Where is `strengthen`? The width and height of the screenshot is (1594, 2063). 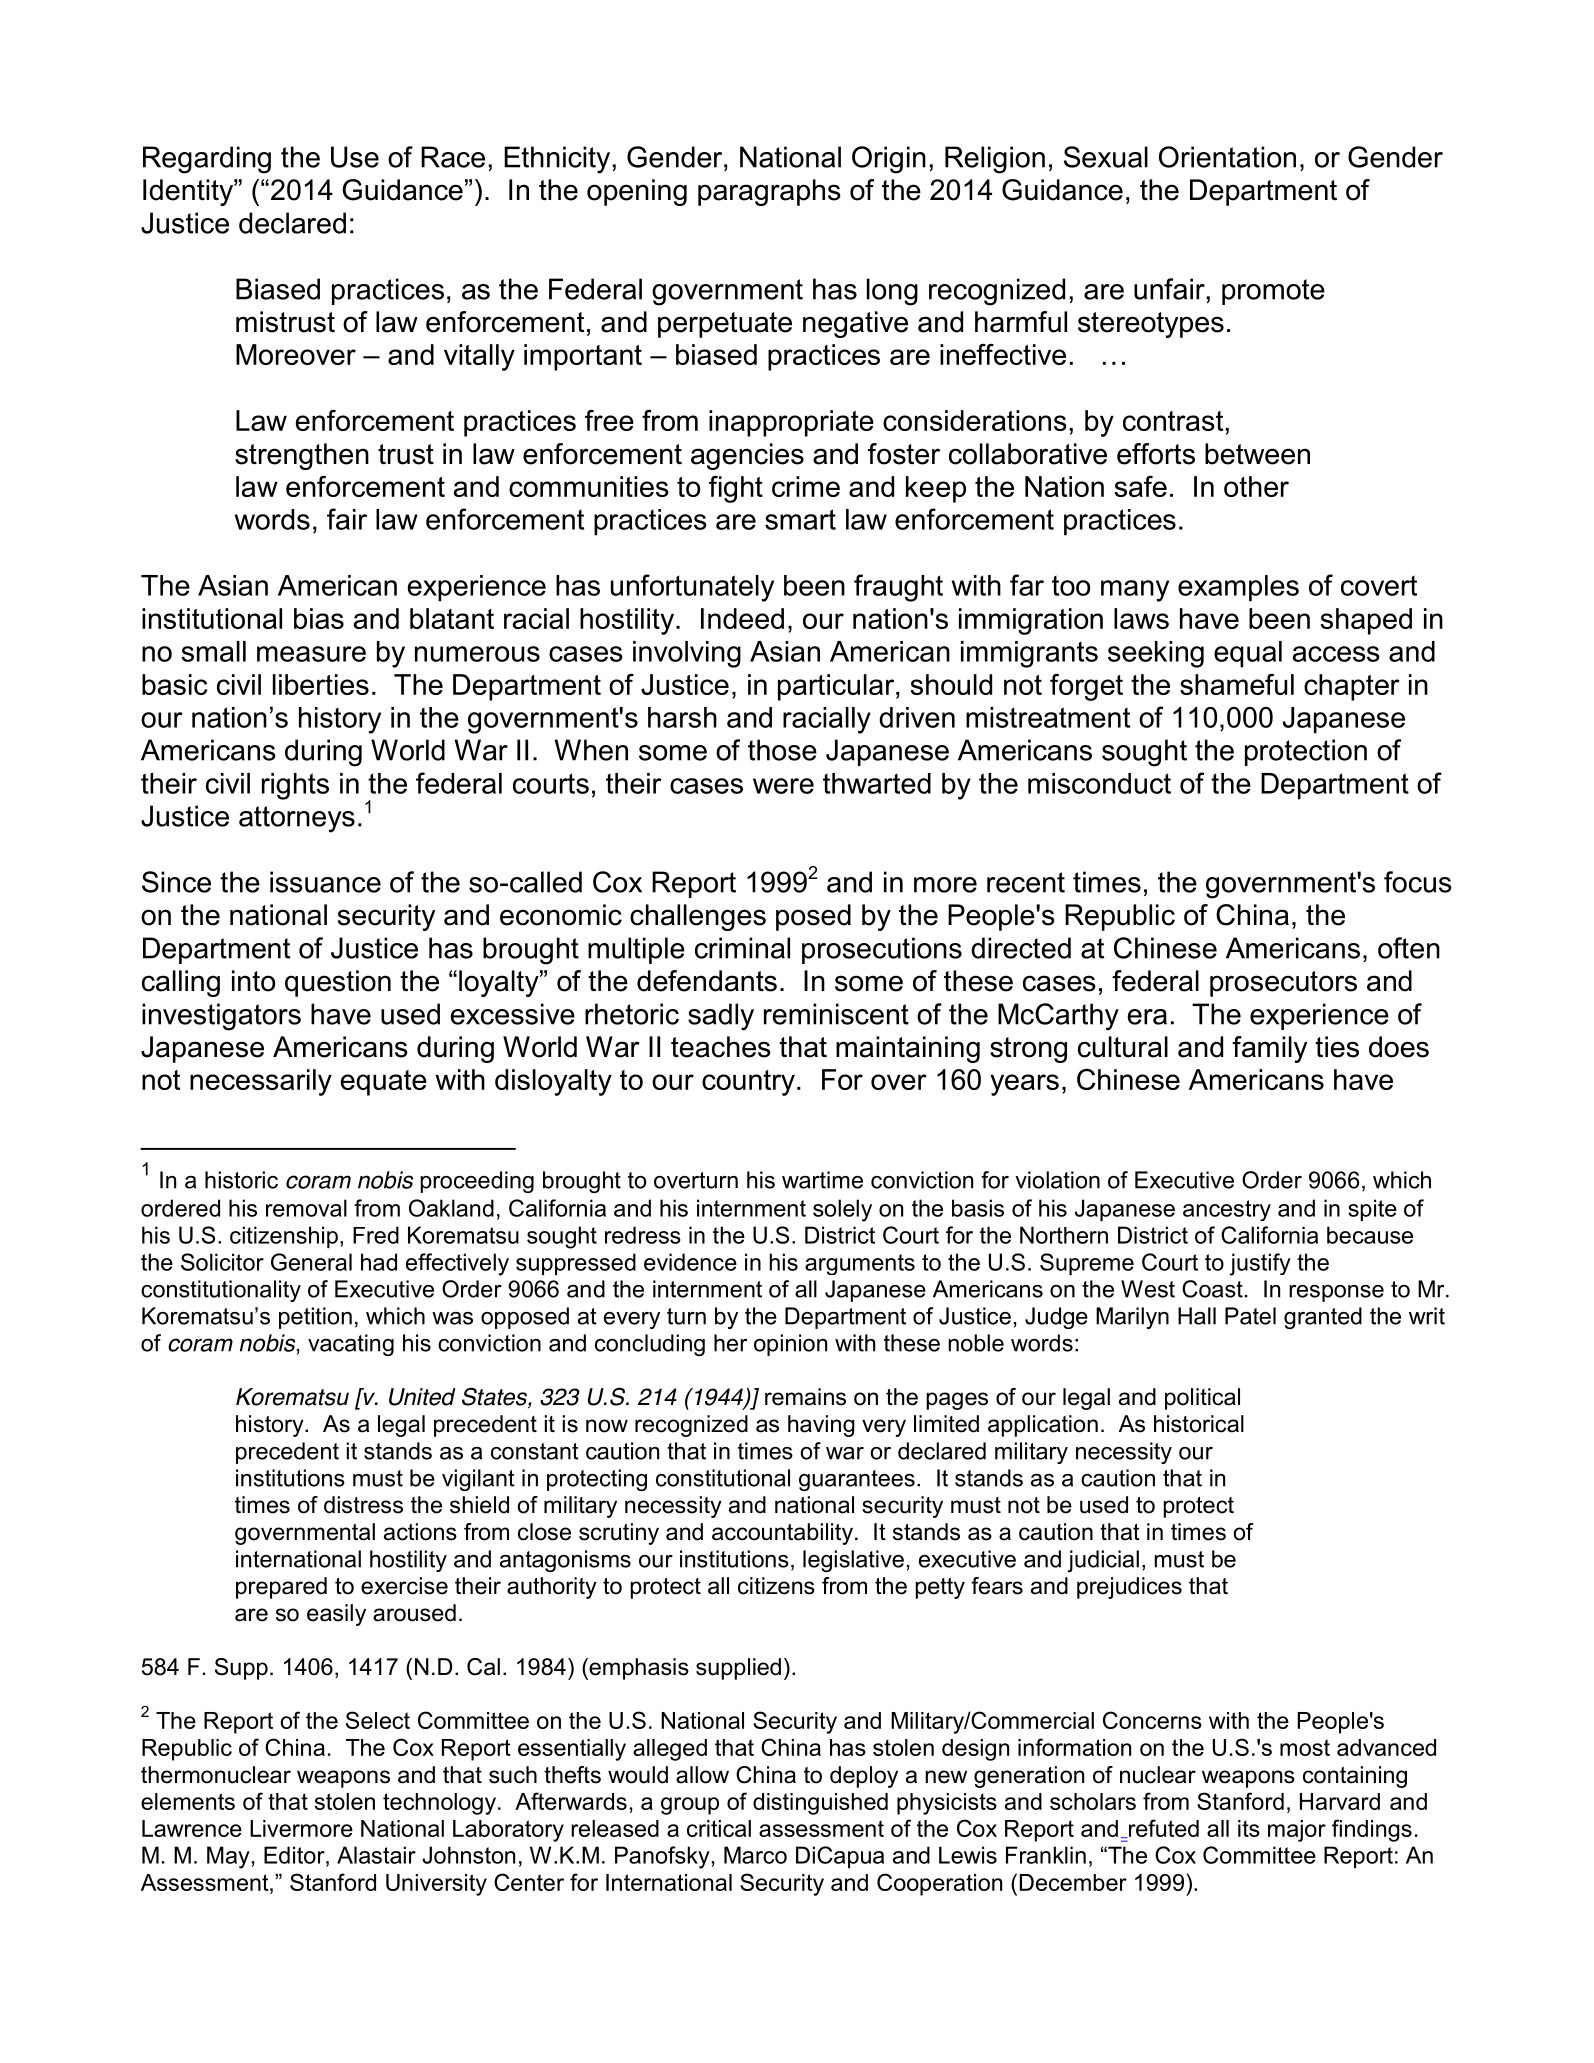
strengthen is located at coordinates (302, 456).
